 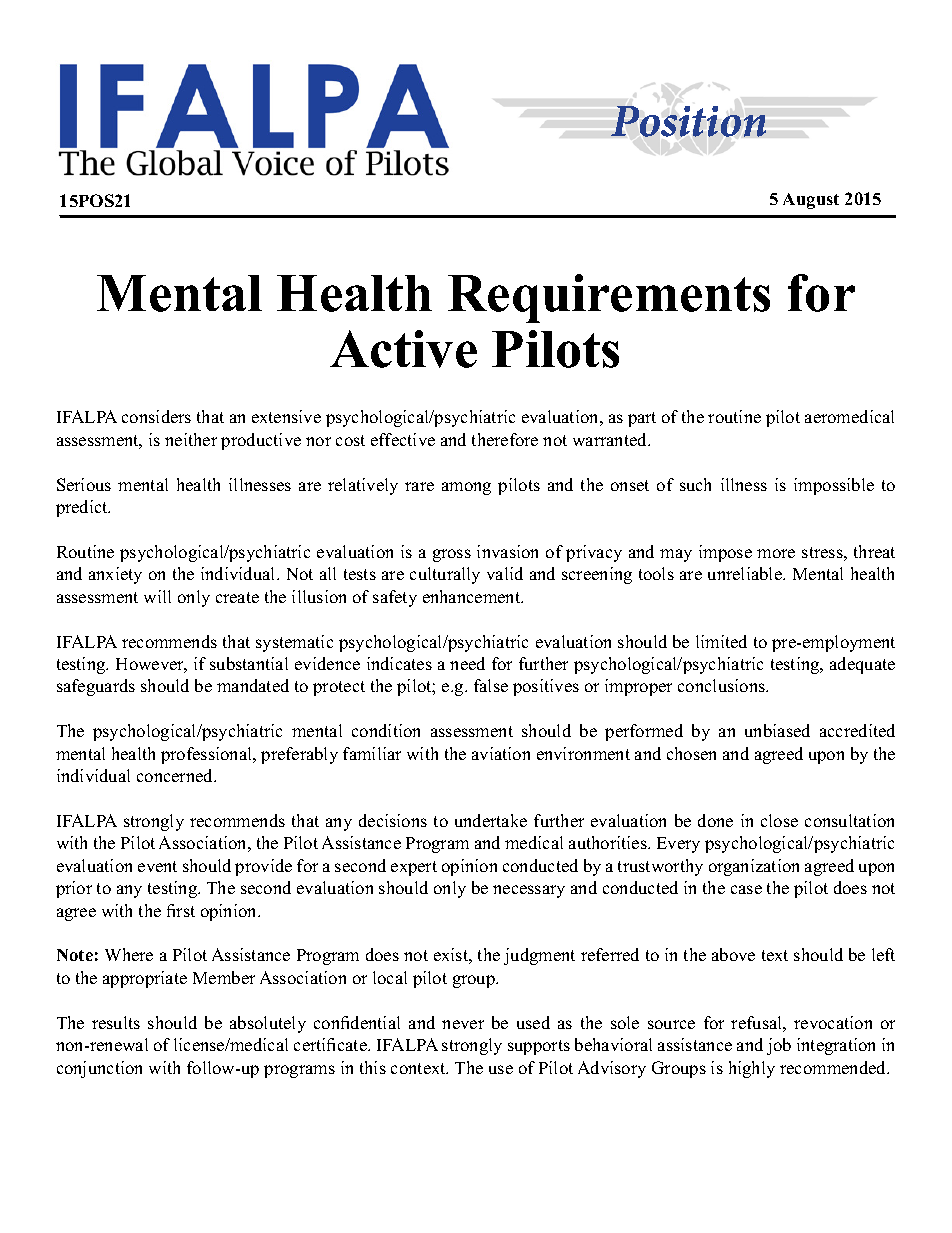 I want to click on enhancement, so click(x=473, y=596).
